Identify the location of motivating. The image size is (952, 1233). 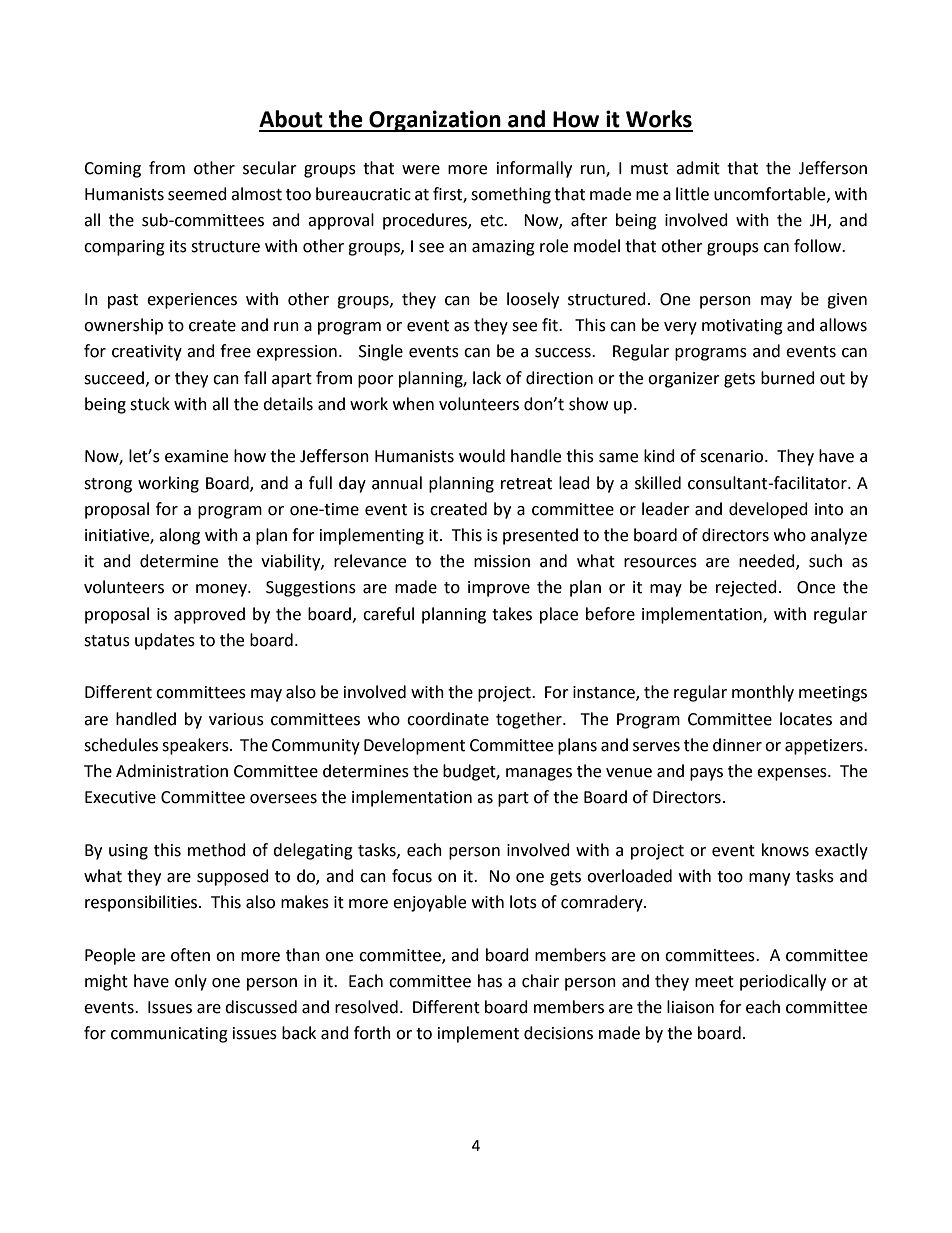
(742, 327).
